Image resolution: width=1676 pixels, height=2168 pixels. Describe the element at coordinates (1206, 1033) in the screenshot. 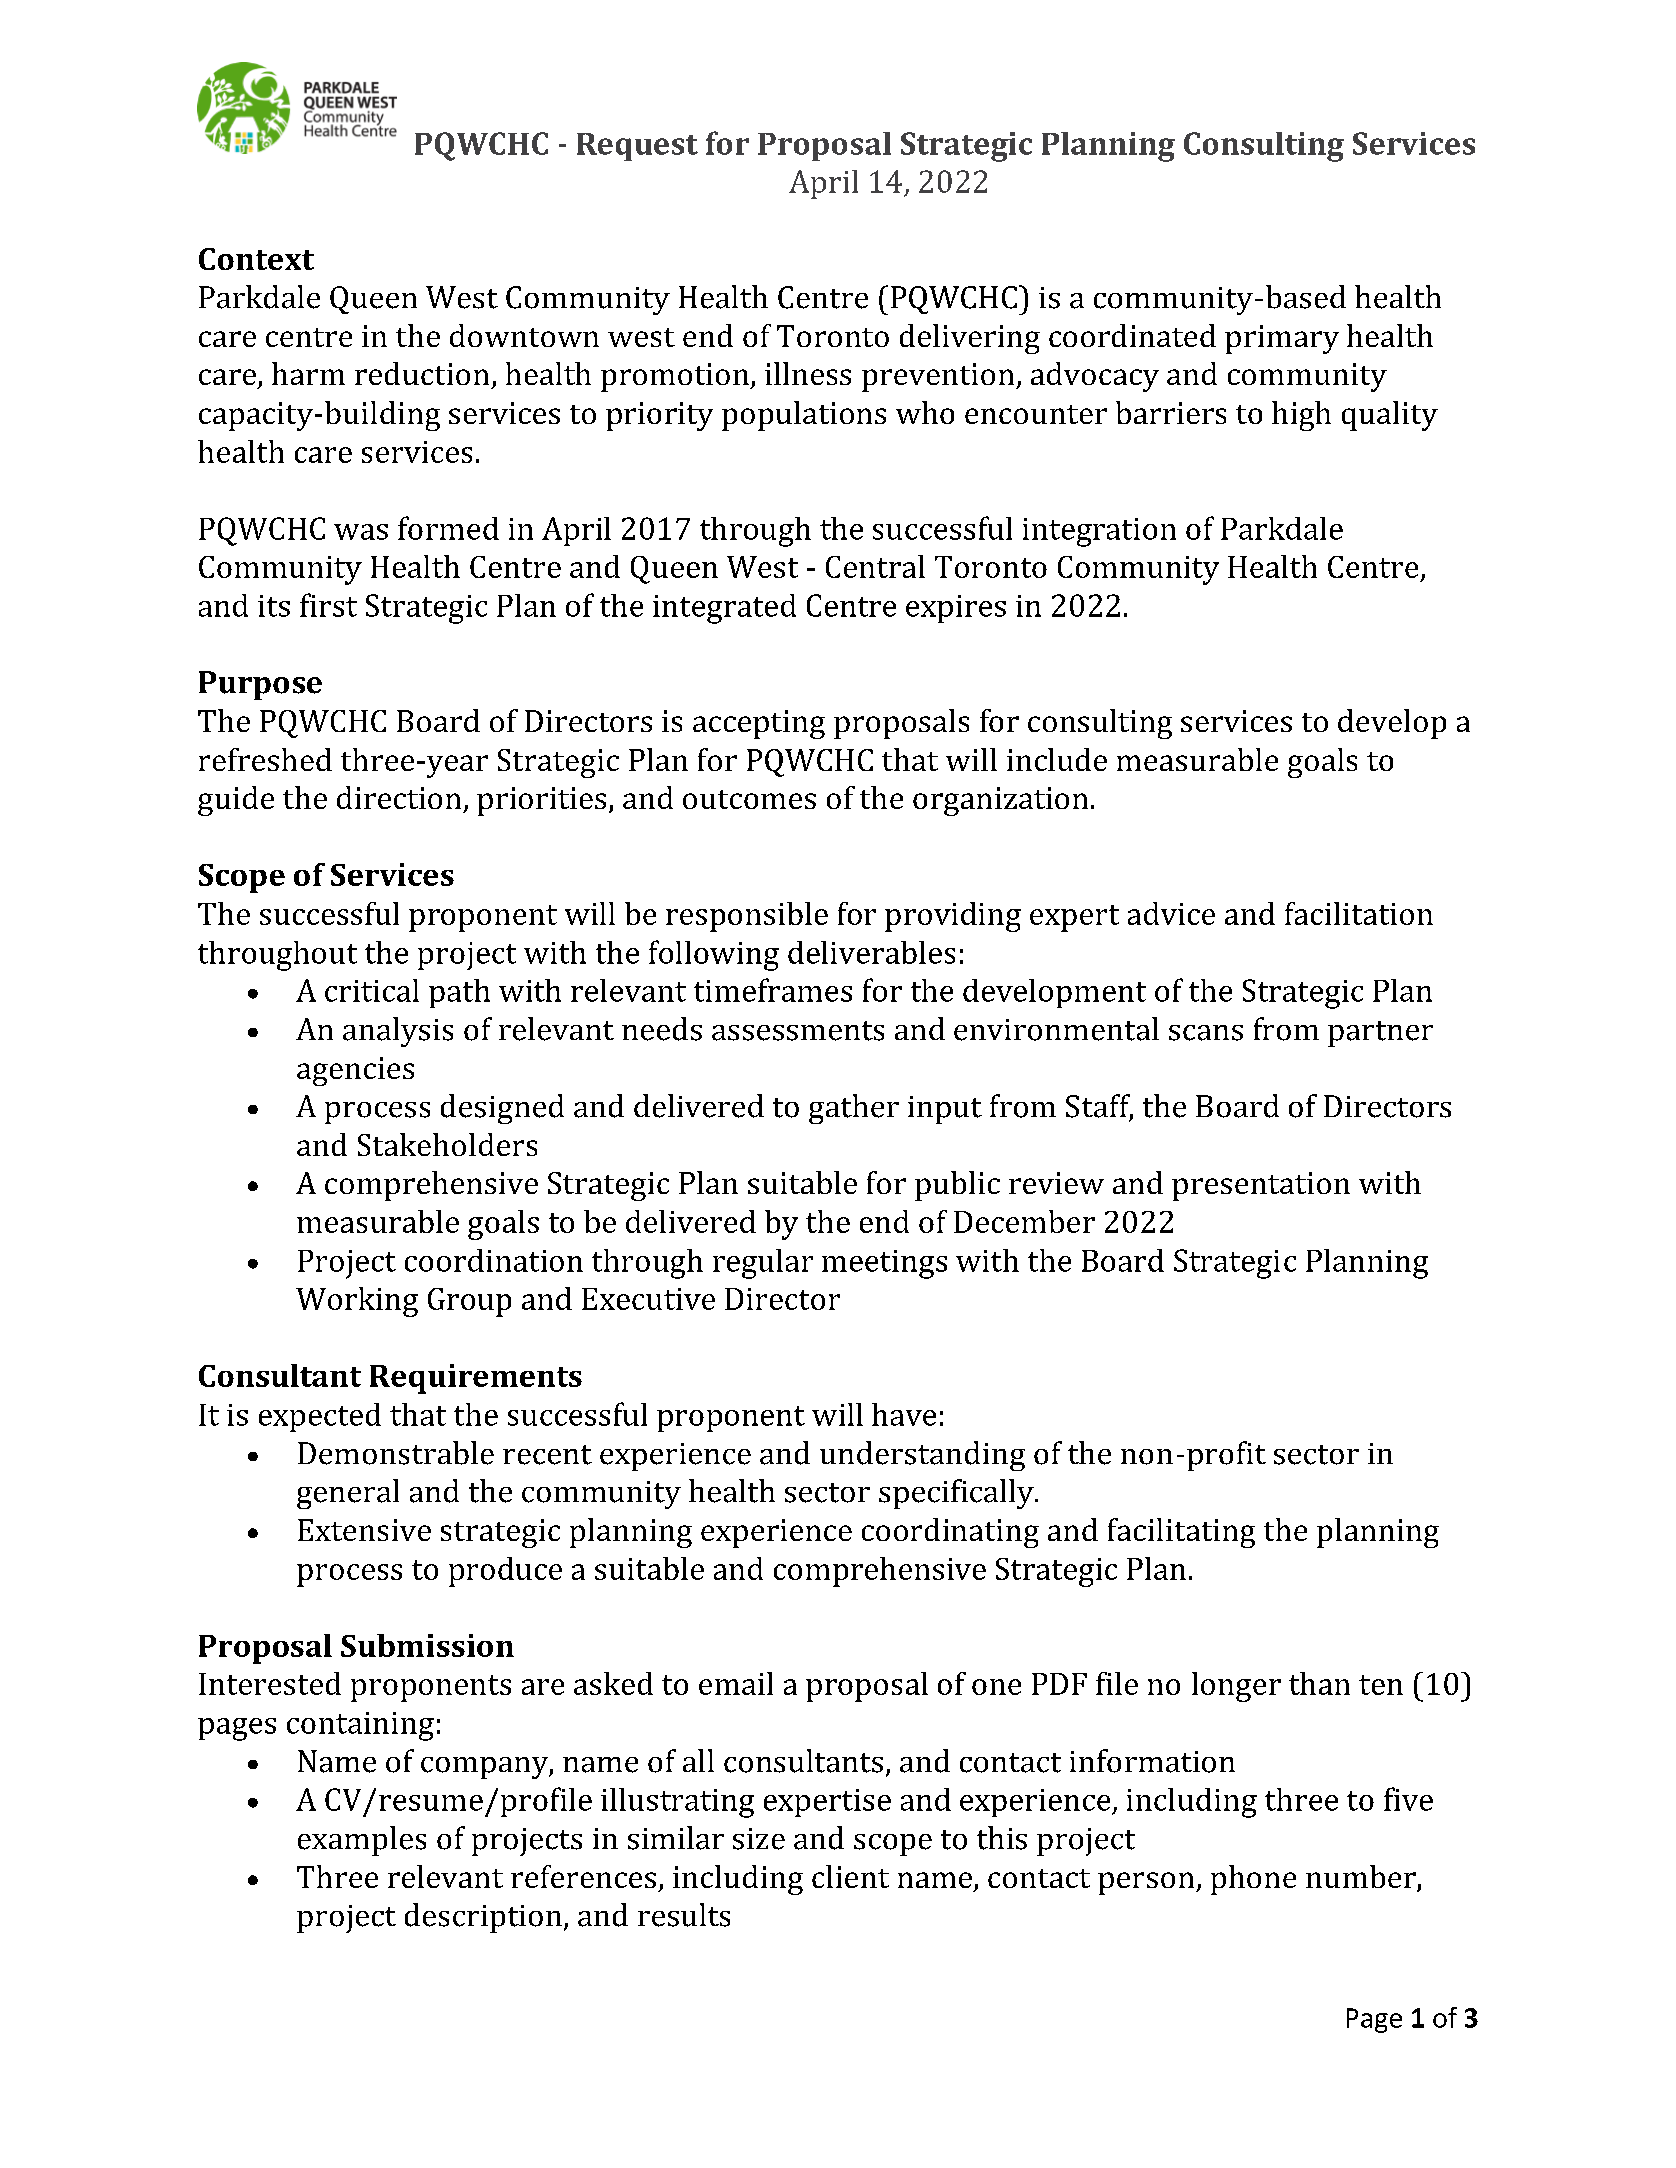

I see `scans` at that location.
